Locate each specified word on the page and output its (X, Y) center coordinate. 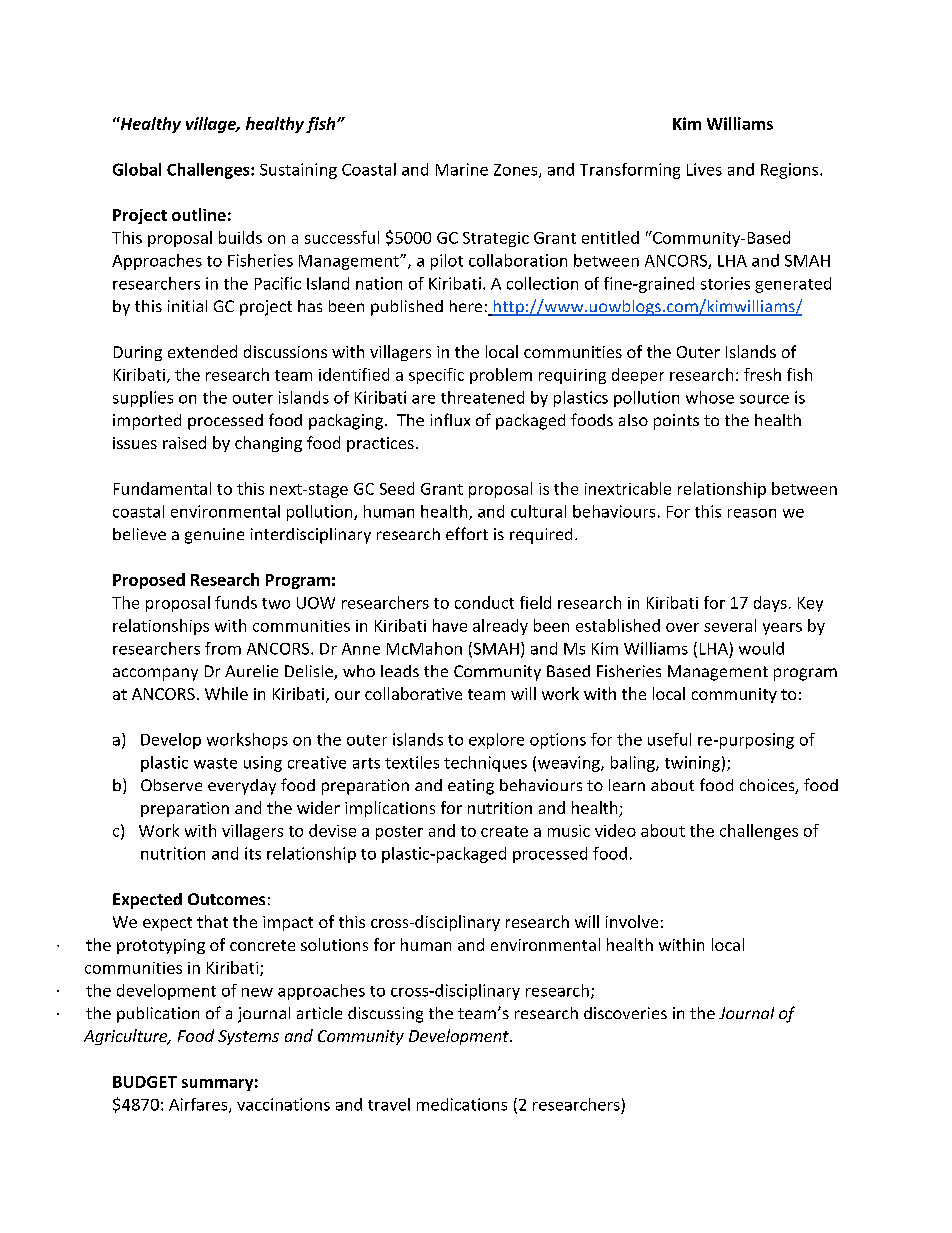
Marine (462, 169)
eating (471, 787)
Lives (704, 169)
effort (467, 533)
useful (669, 739)
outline (199, 214)
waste (215, 763)
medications (462, 1104)
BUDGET (145, 1082)
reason (752, 513)
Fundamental (162, 488)
